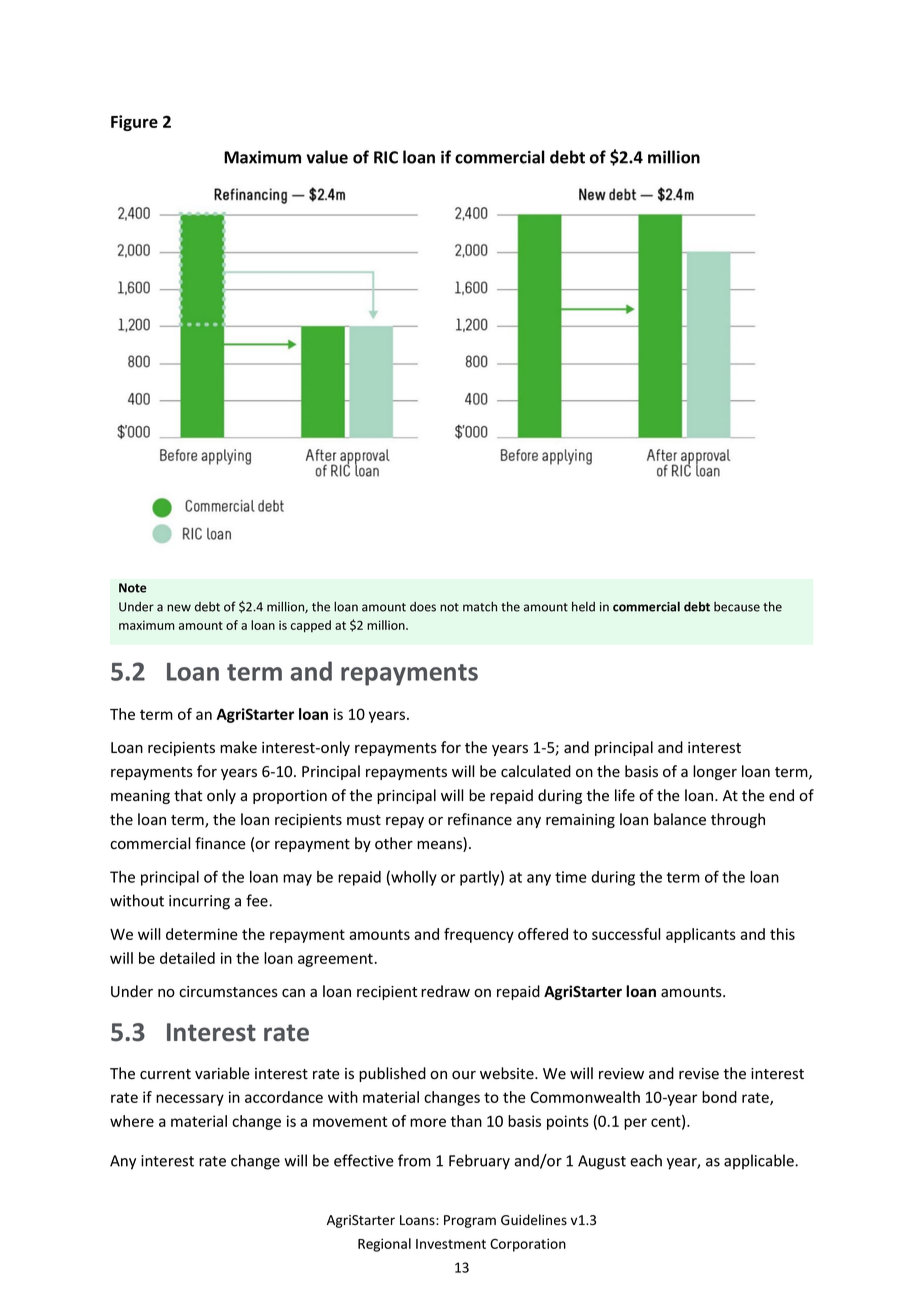 The width and height of the page is (924, 1308). Describe the element at coordinates (327, 157) in the page. I see `value` at that location.
